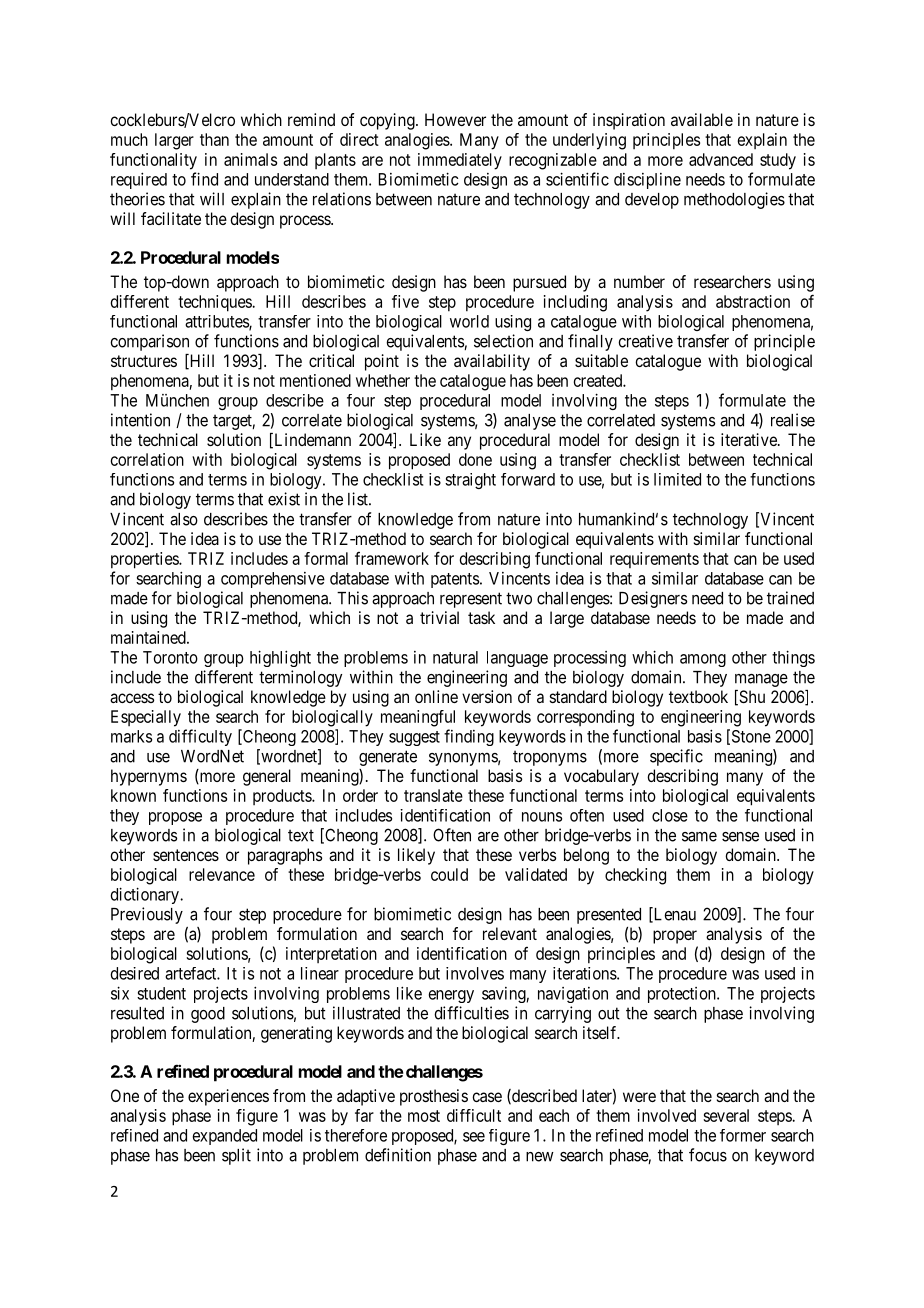  What do you see at coordinates (214, 139) in the screenshot?
I see `than` at bounding box center [214, 139].
